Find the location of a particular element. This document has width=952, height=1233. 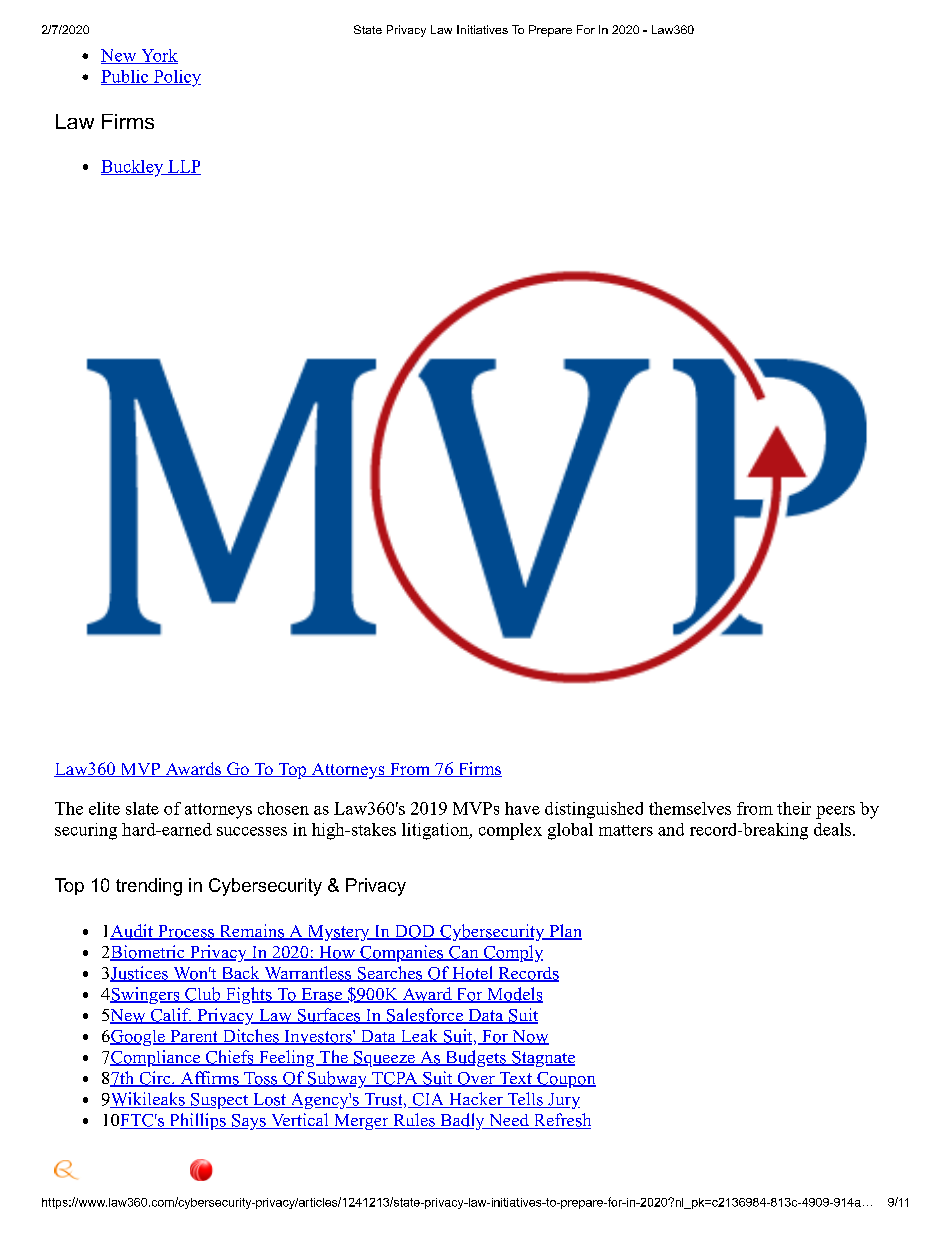

themselves is located at coordinates (690, 808).
